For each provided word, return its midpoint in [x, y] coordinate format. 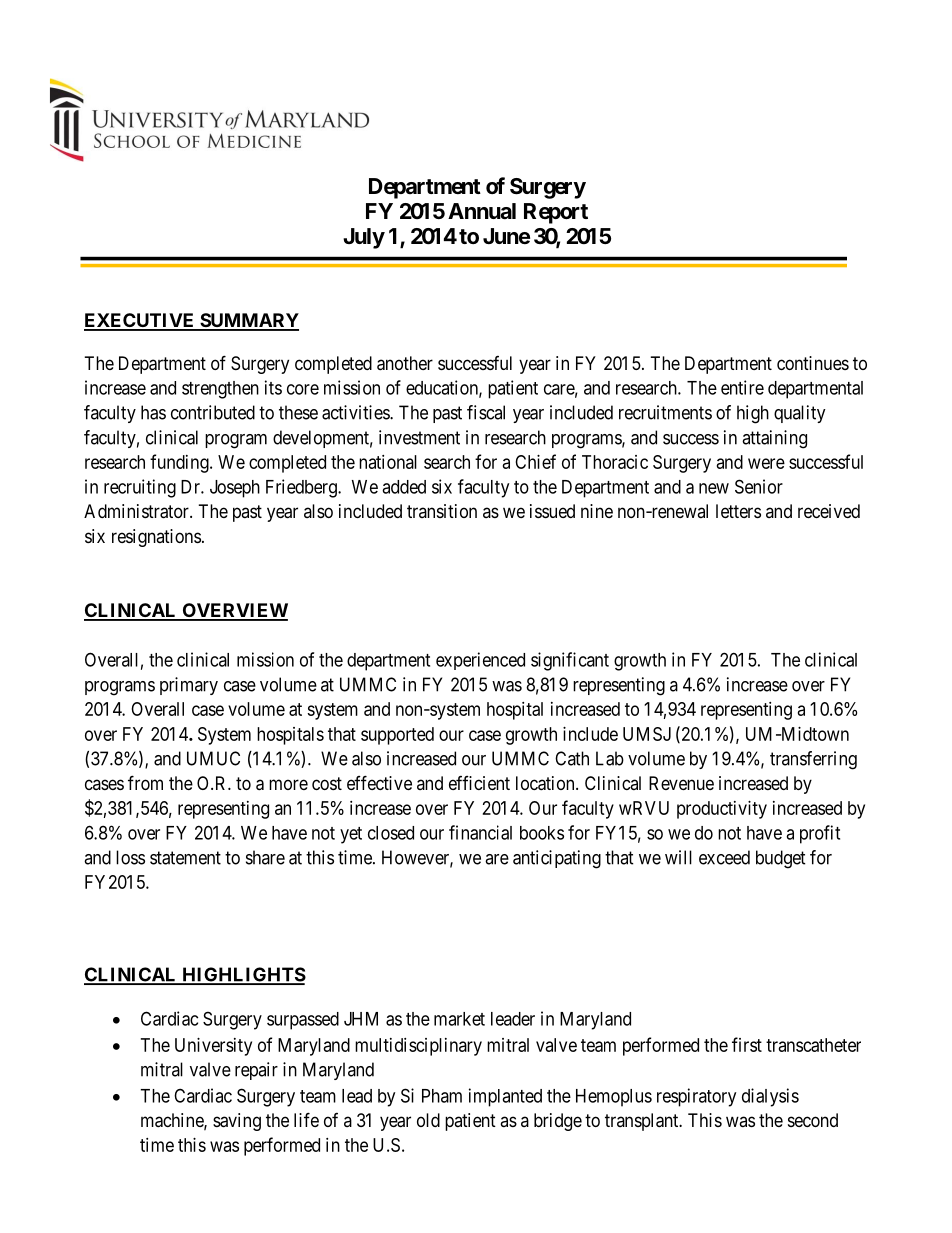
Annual [482, 211]
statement [185, 858]
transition [442, 511]
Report [556, 213]
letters [738, 511]
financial [480, 832]
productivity [722, 810]
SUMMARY [248, 321]
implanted [505, 1097]
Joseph [235, 489]
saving [237, 1122]
